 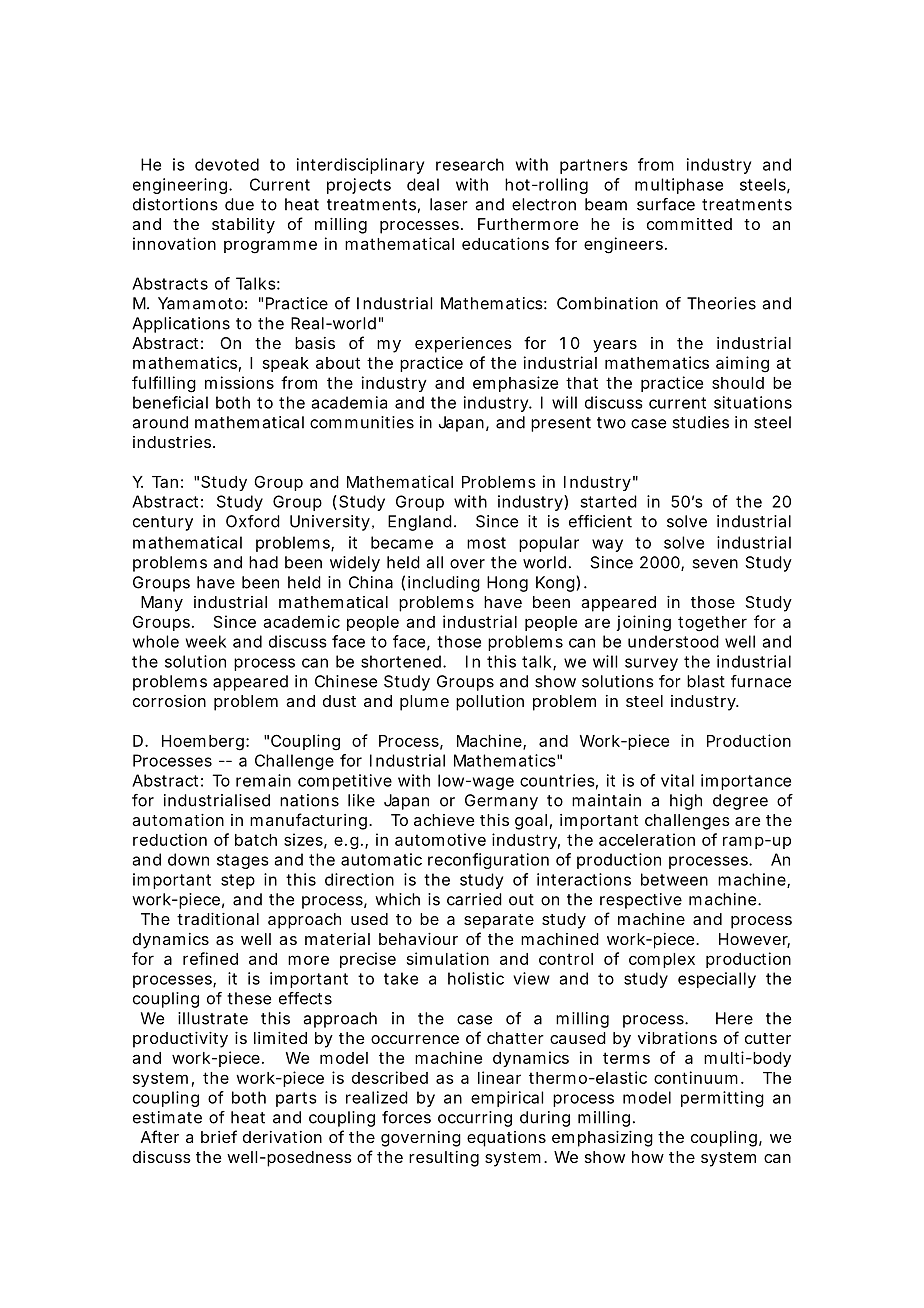 I want to click on laser, so click(x=449, y=204).
